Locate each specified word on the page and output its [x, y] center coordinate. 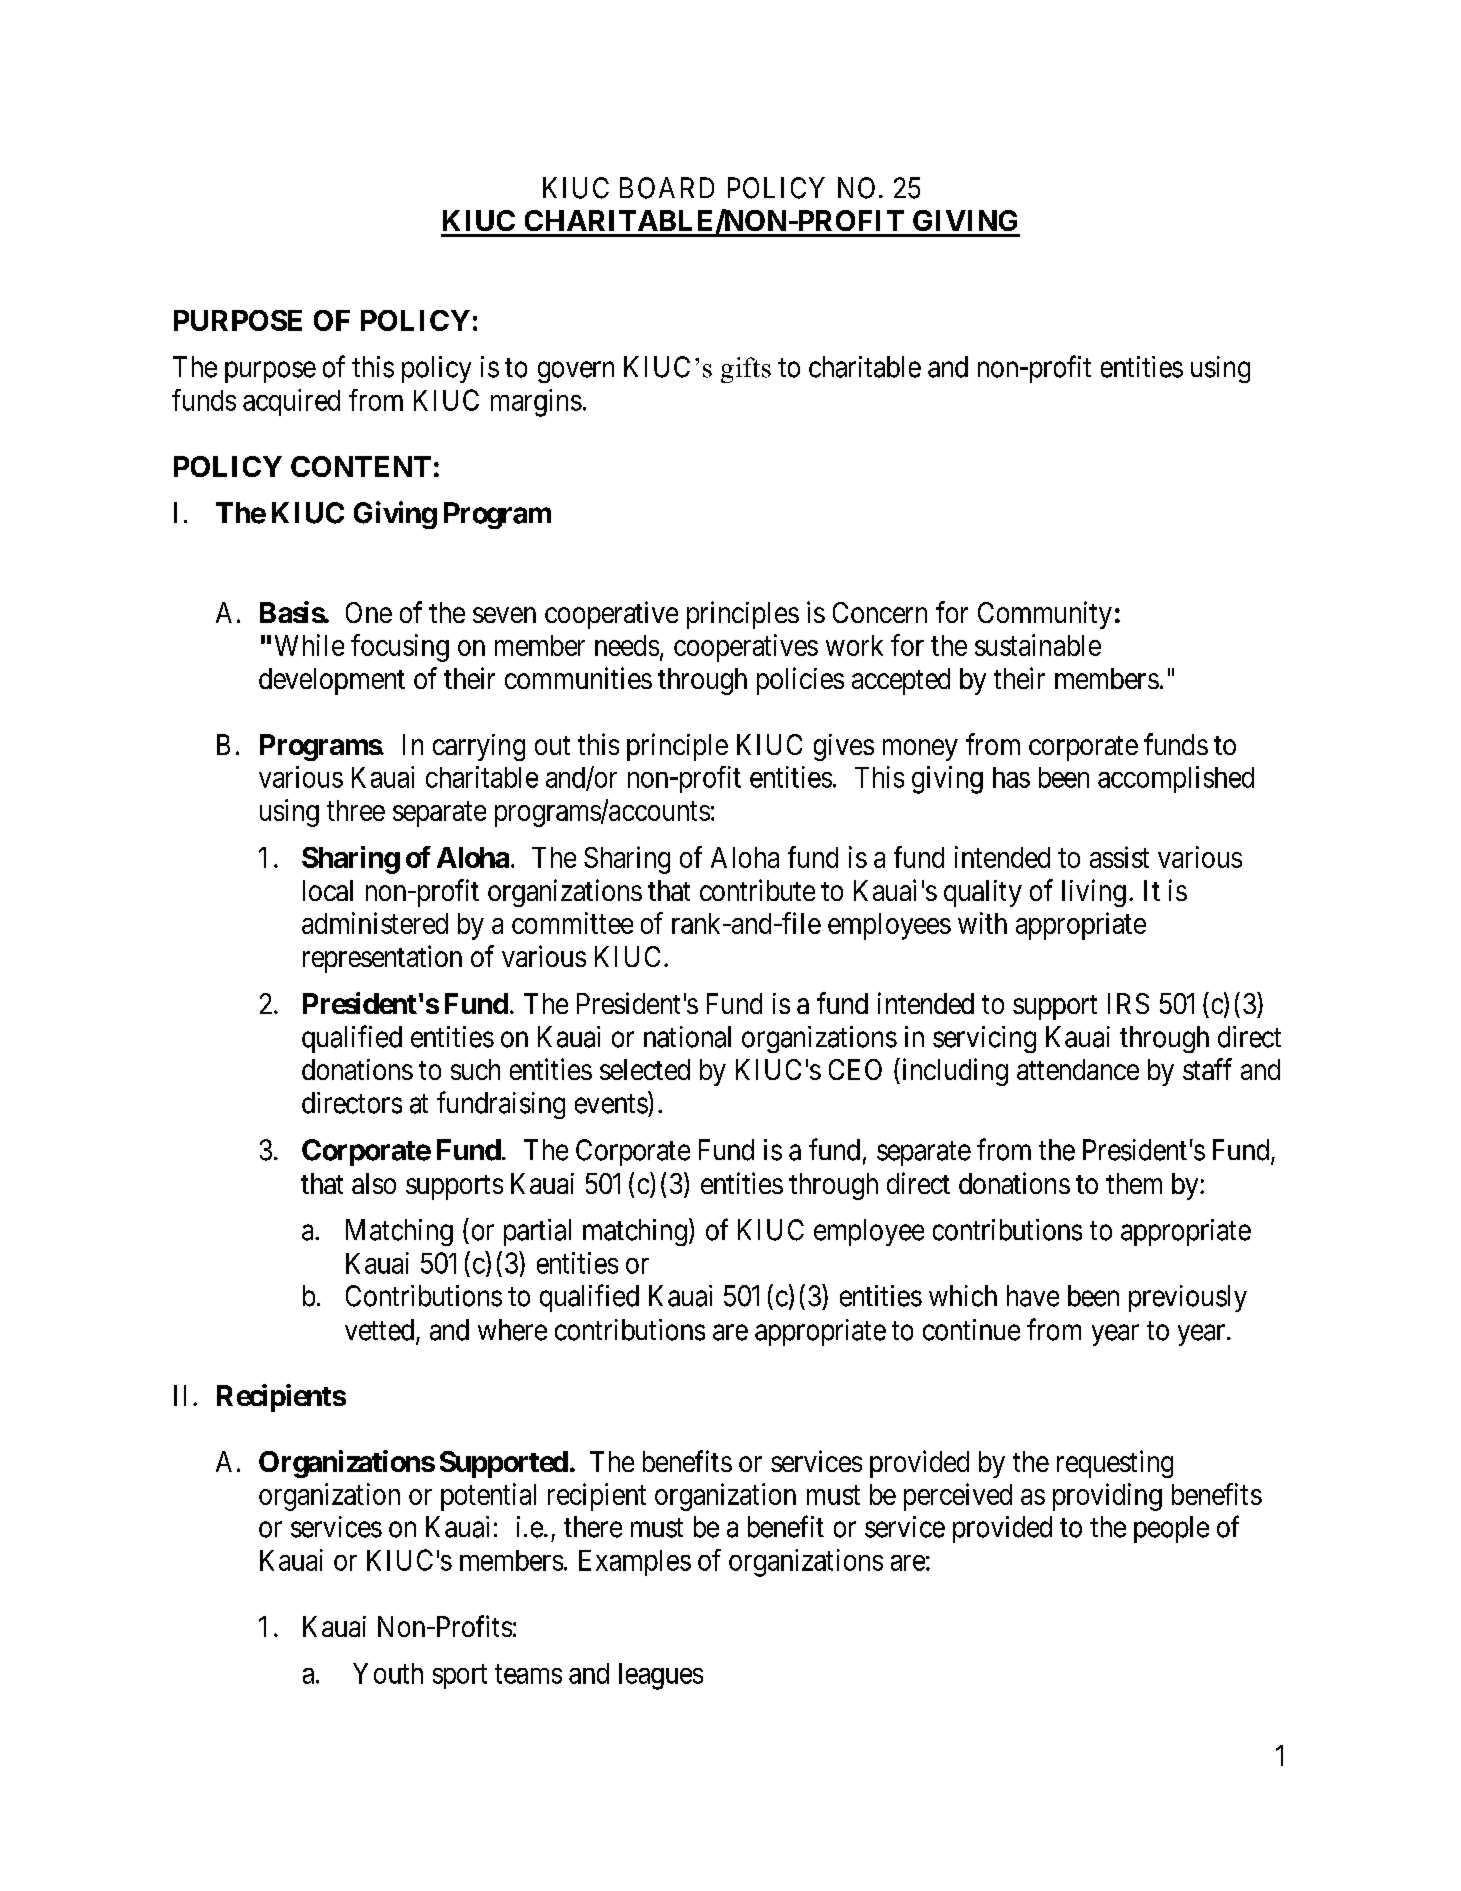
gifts [746, 370]
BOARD [667, 188]
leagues [661, 1676]
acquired [291, 402]
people [1171, 1529]
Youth [388, 1673]
